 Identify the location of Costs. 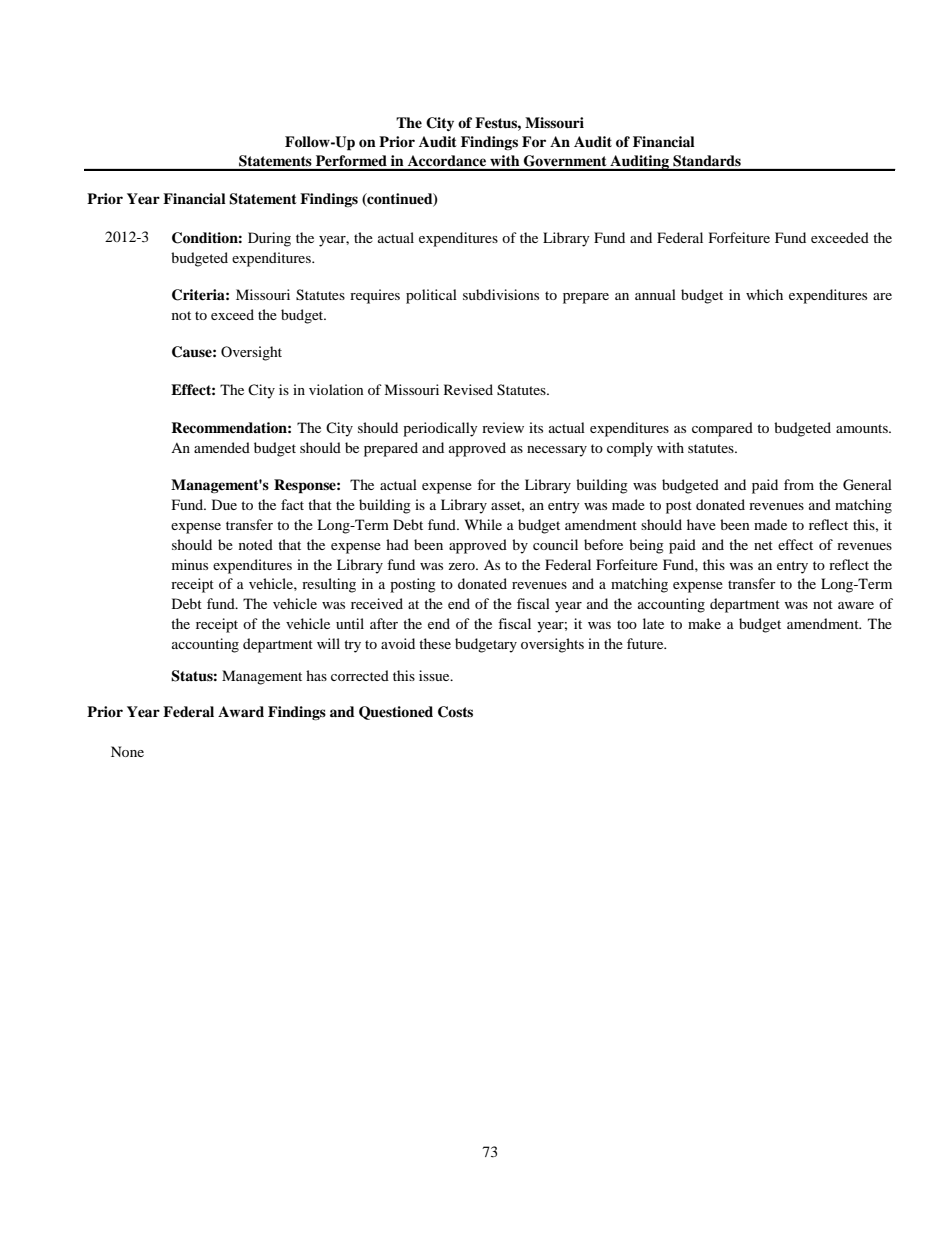
(455, 712).
